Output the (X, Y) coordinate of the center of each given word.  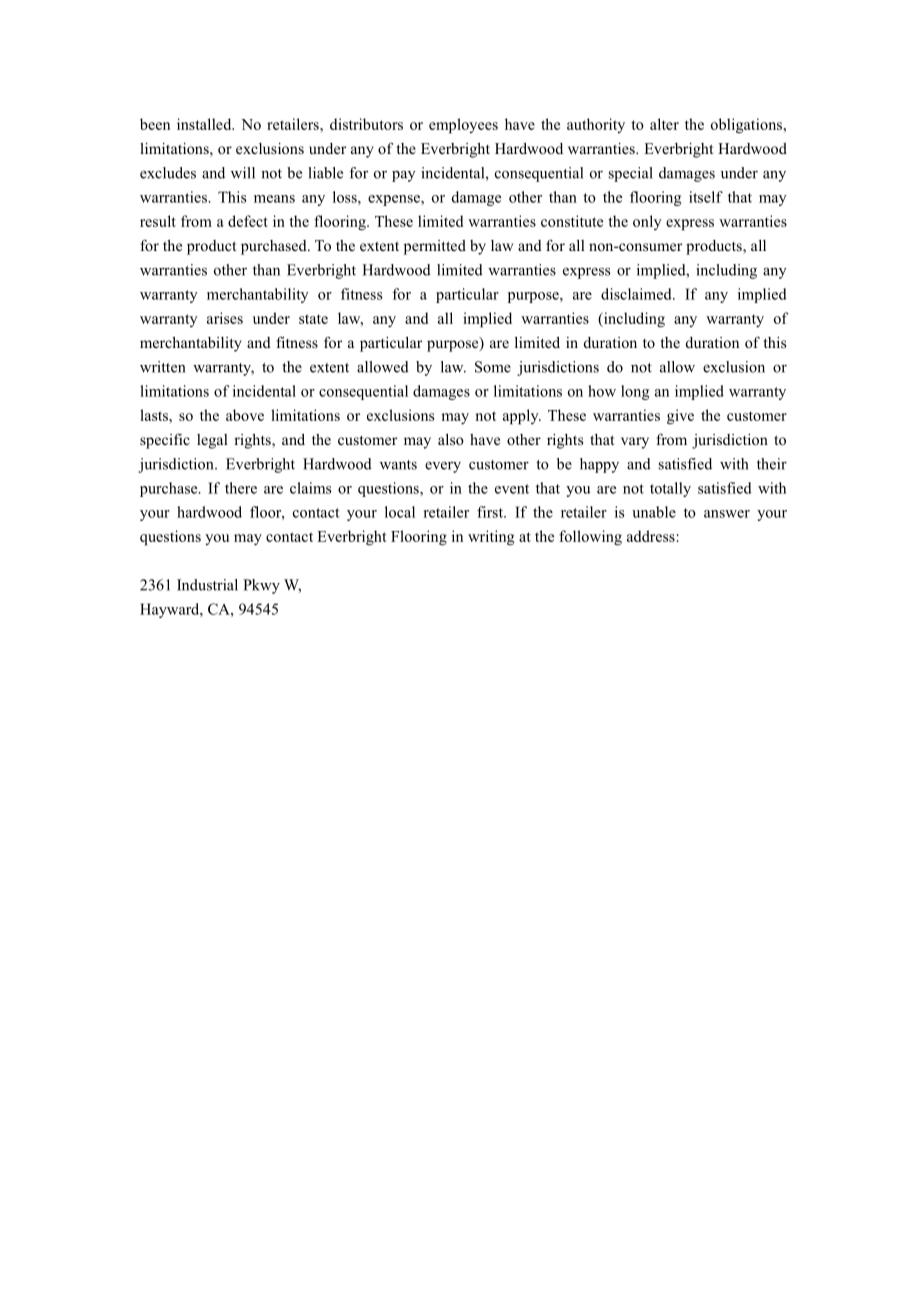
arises (225, 318)
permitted (435, 247)
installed (205, 124)
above (245, 415)
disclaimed (637, 294)
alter (664, 124)
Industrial (207, 585)
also (451, 439)
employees (463, 126)
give (680, 417)
